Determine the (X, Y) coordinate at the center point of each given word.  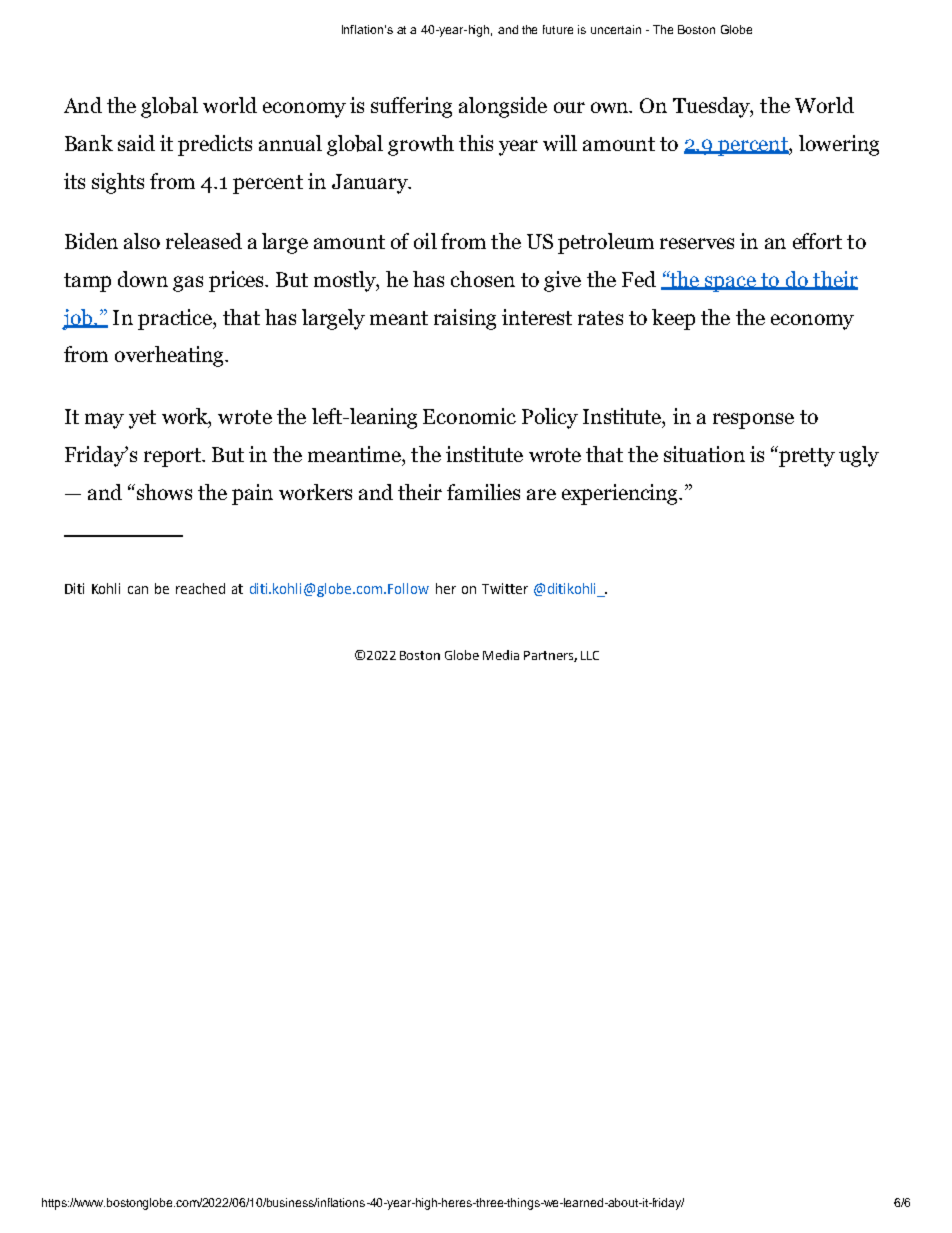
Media (501, 655)
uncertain (616, 29)
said (136, 143)
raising (465, 319)
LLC (590, 655)
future (558, 29)
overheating (170, 356)
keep (673, 319)
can (138, 590)
